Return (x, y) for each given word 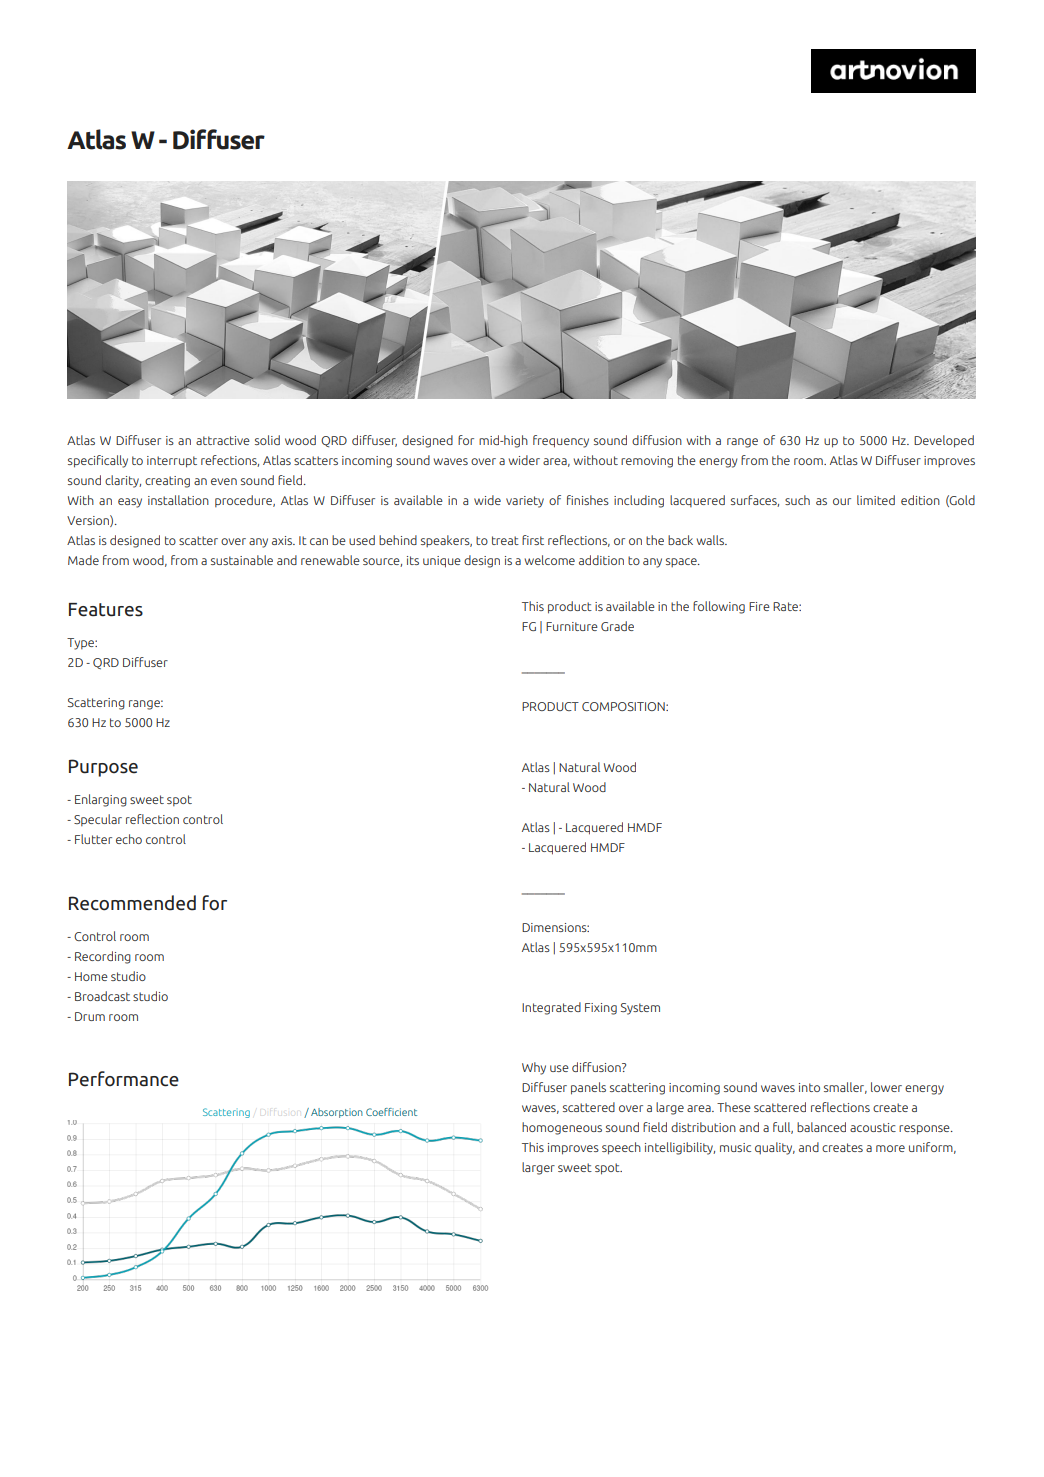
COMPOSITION (624, 706)
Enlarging (101, 800)
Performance (124, 1079)
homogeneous (562, 1128)
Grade (617, 626)
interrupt (172, 462)
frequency (561, 441)
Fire (759, 606)
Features (106, 610)
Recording (103, 957)
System (640, 1009)
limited (876, 500)
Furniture (572, 626)
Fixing (601, 1009)
